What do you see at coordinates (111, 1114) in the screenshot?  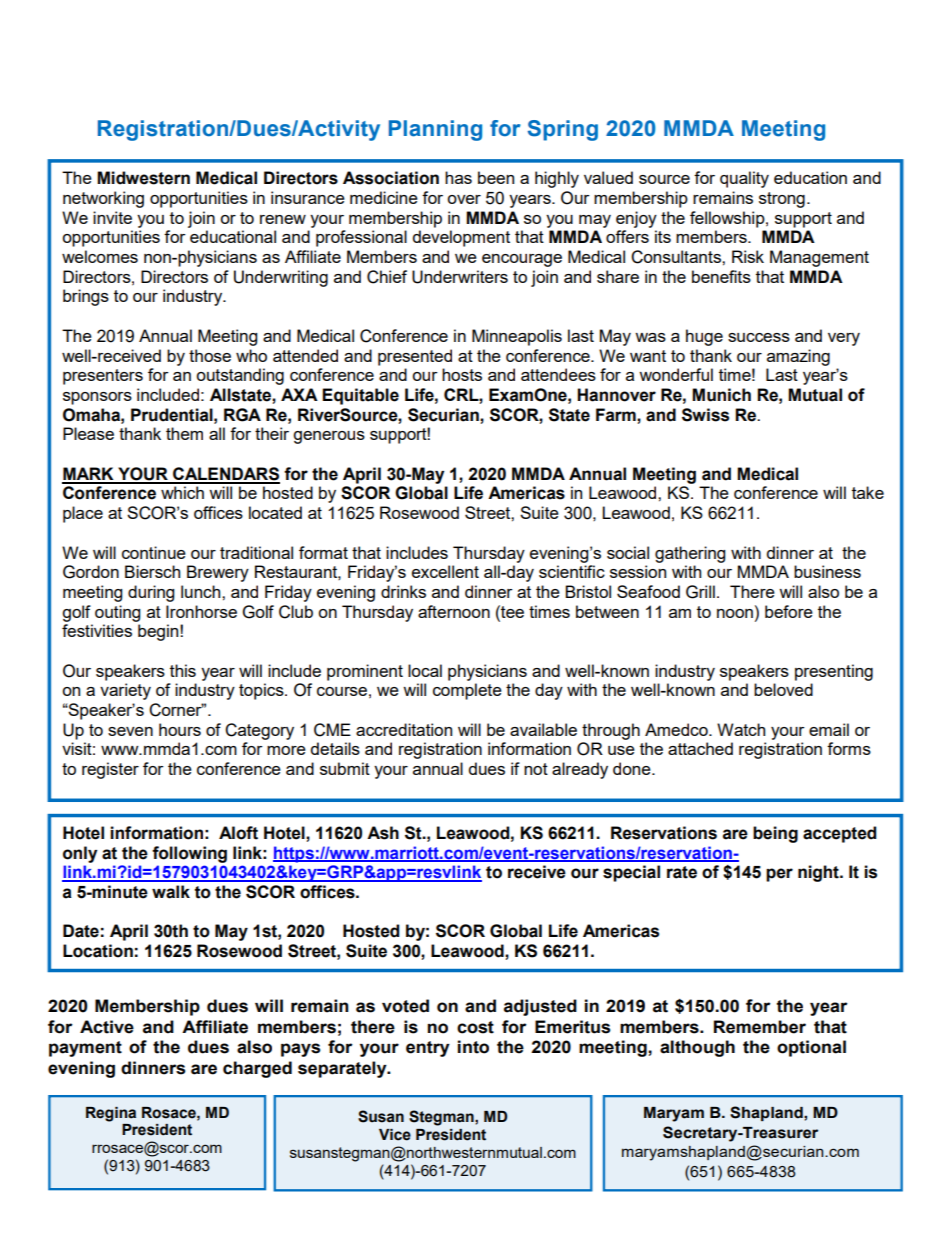 I see `Regina` at bounding box center [111, 1114].
